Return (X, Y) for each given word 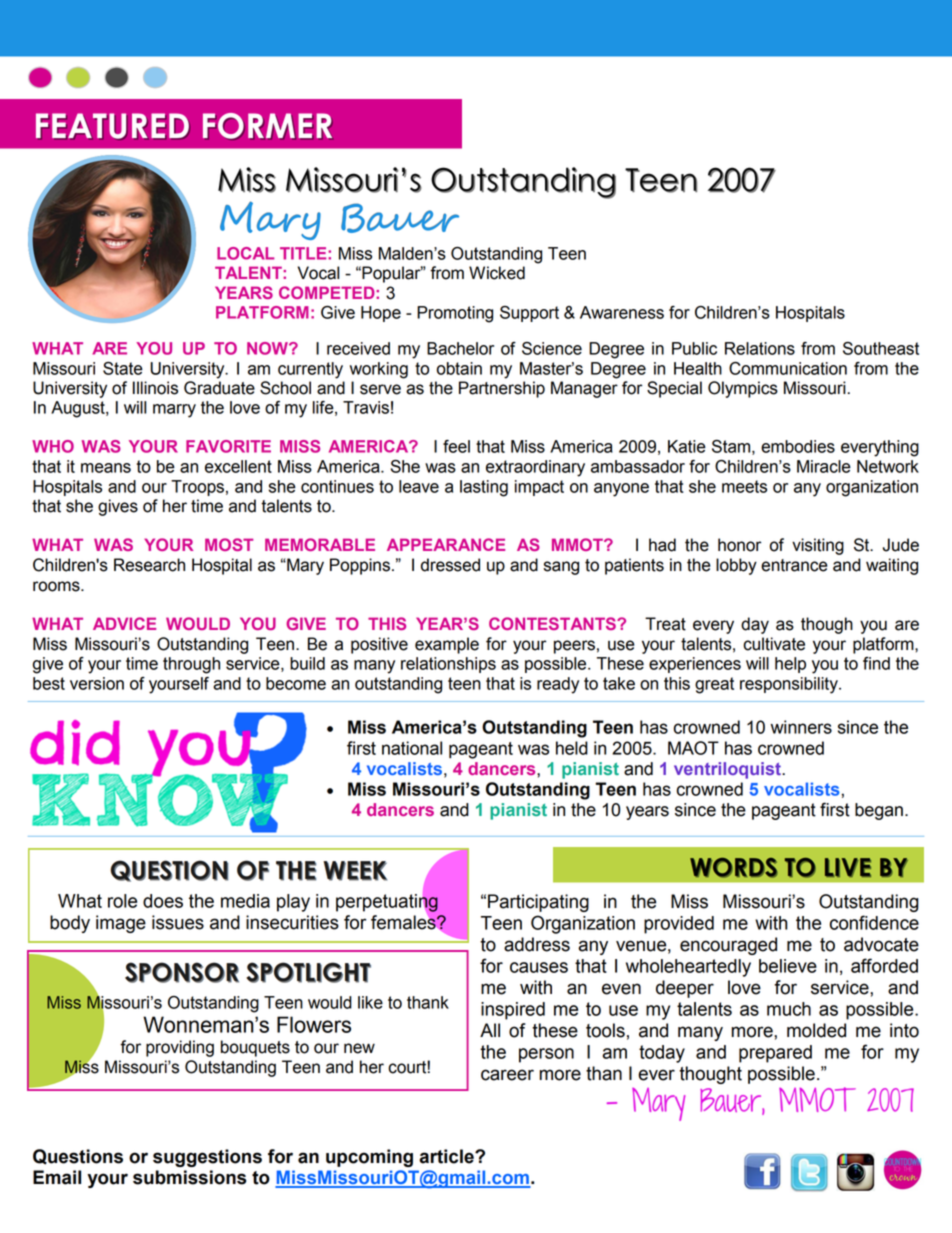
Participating (538, 903)
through (191, 665)
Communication (788, 368)
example (447, 645)
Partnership (502, 389)
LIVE (848, 867)
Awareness (622, 312)
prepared (775, 1054)
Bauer (400, 218)
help (790, 665)
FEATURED (113, 126)
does (163, 901)
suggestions (207, 1158)
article (447, 1156)
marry (174, 411)
